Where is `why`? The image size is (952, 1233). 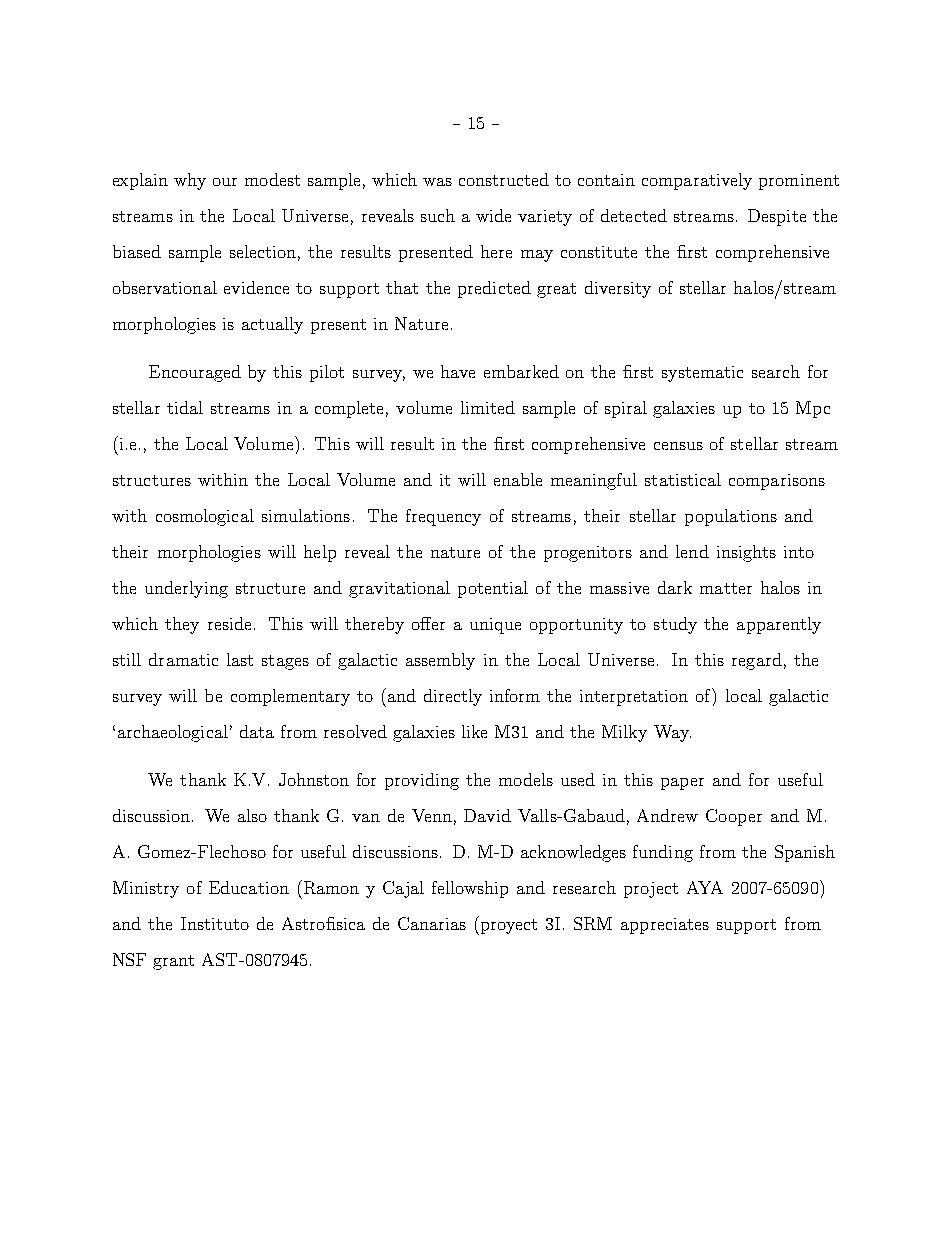
why is located at coordinates (190, 181).
